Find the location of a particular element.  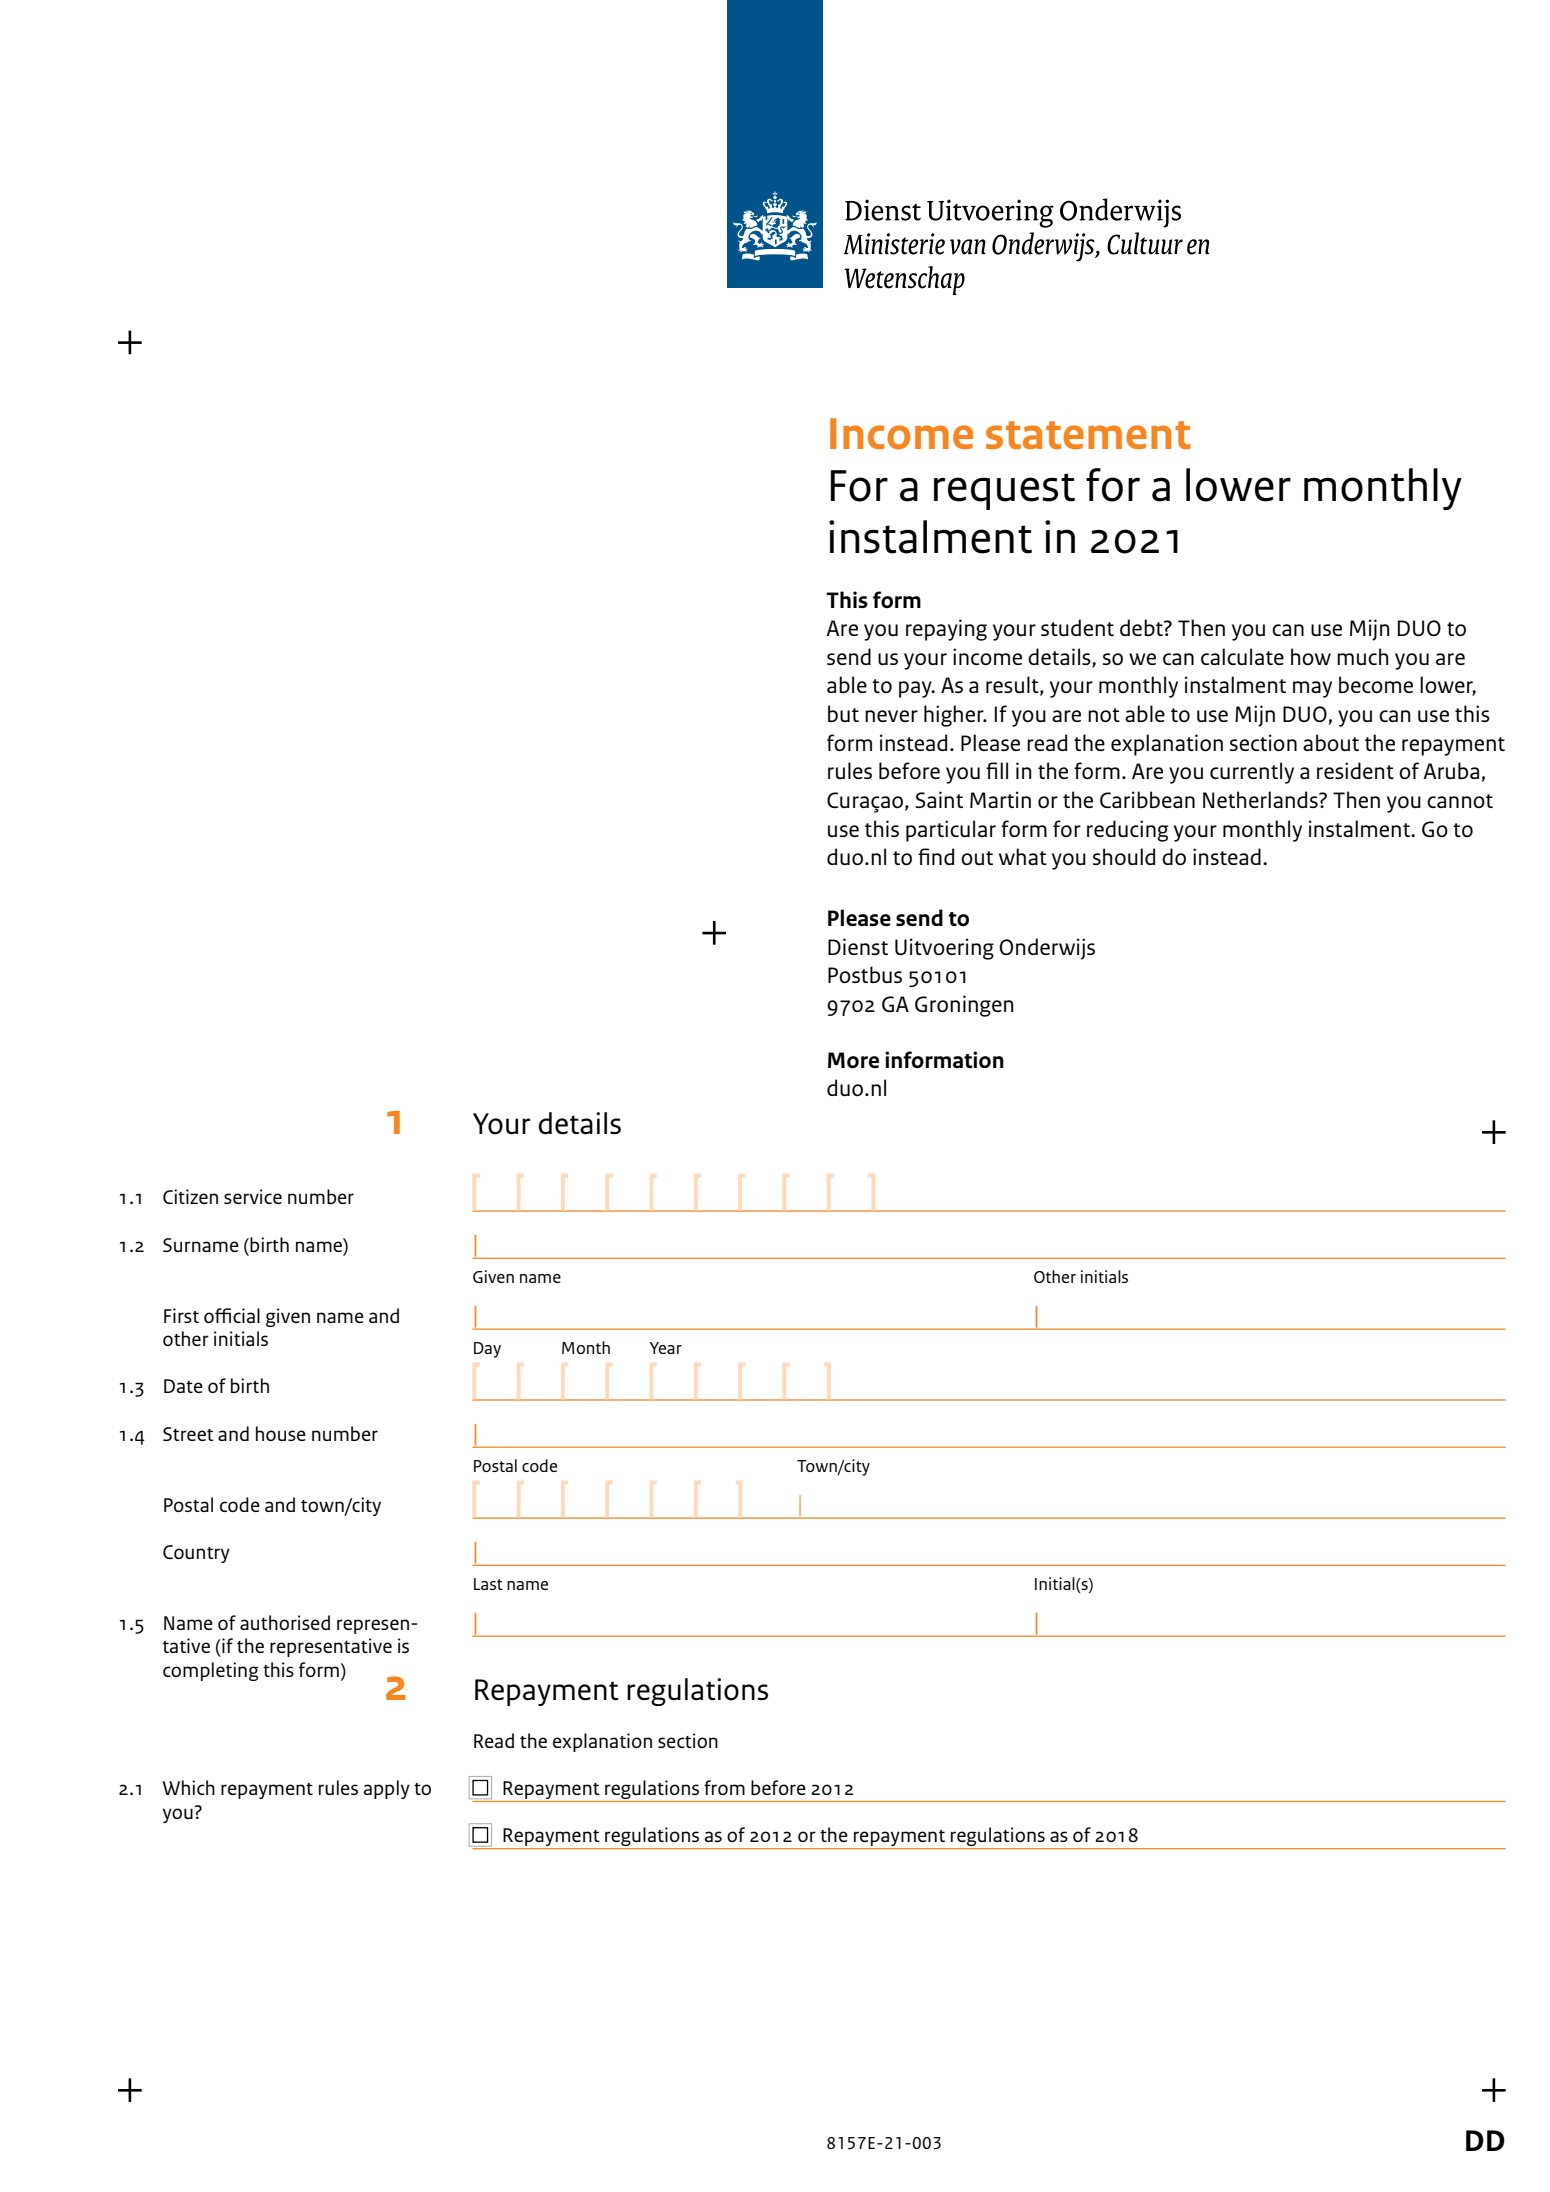

request is located at coordinates (1004, 491).
